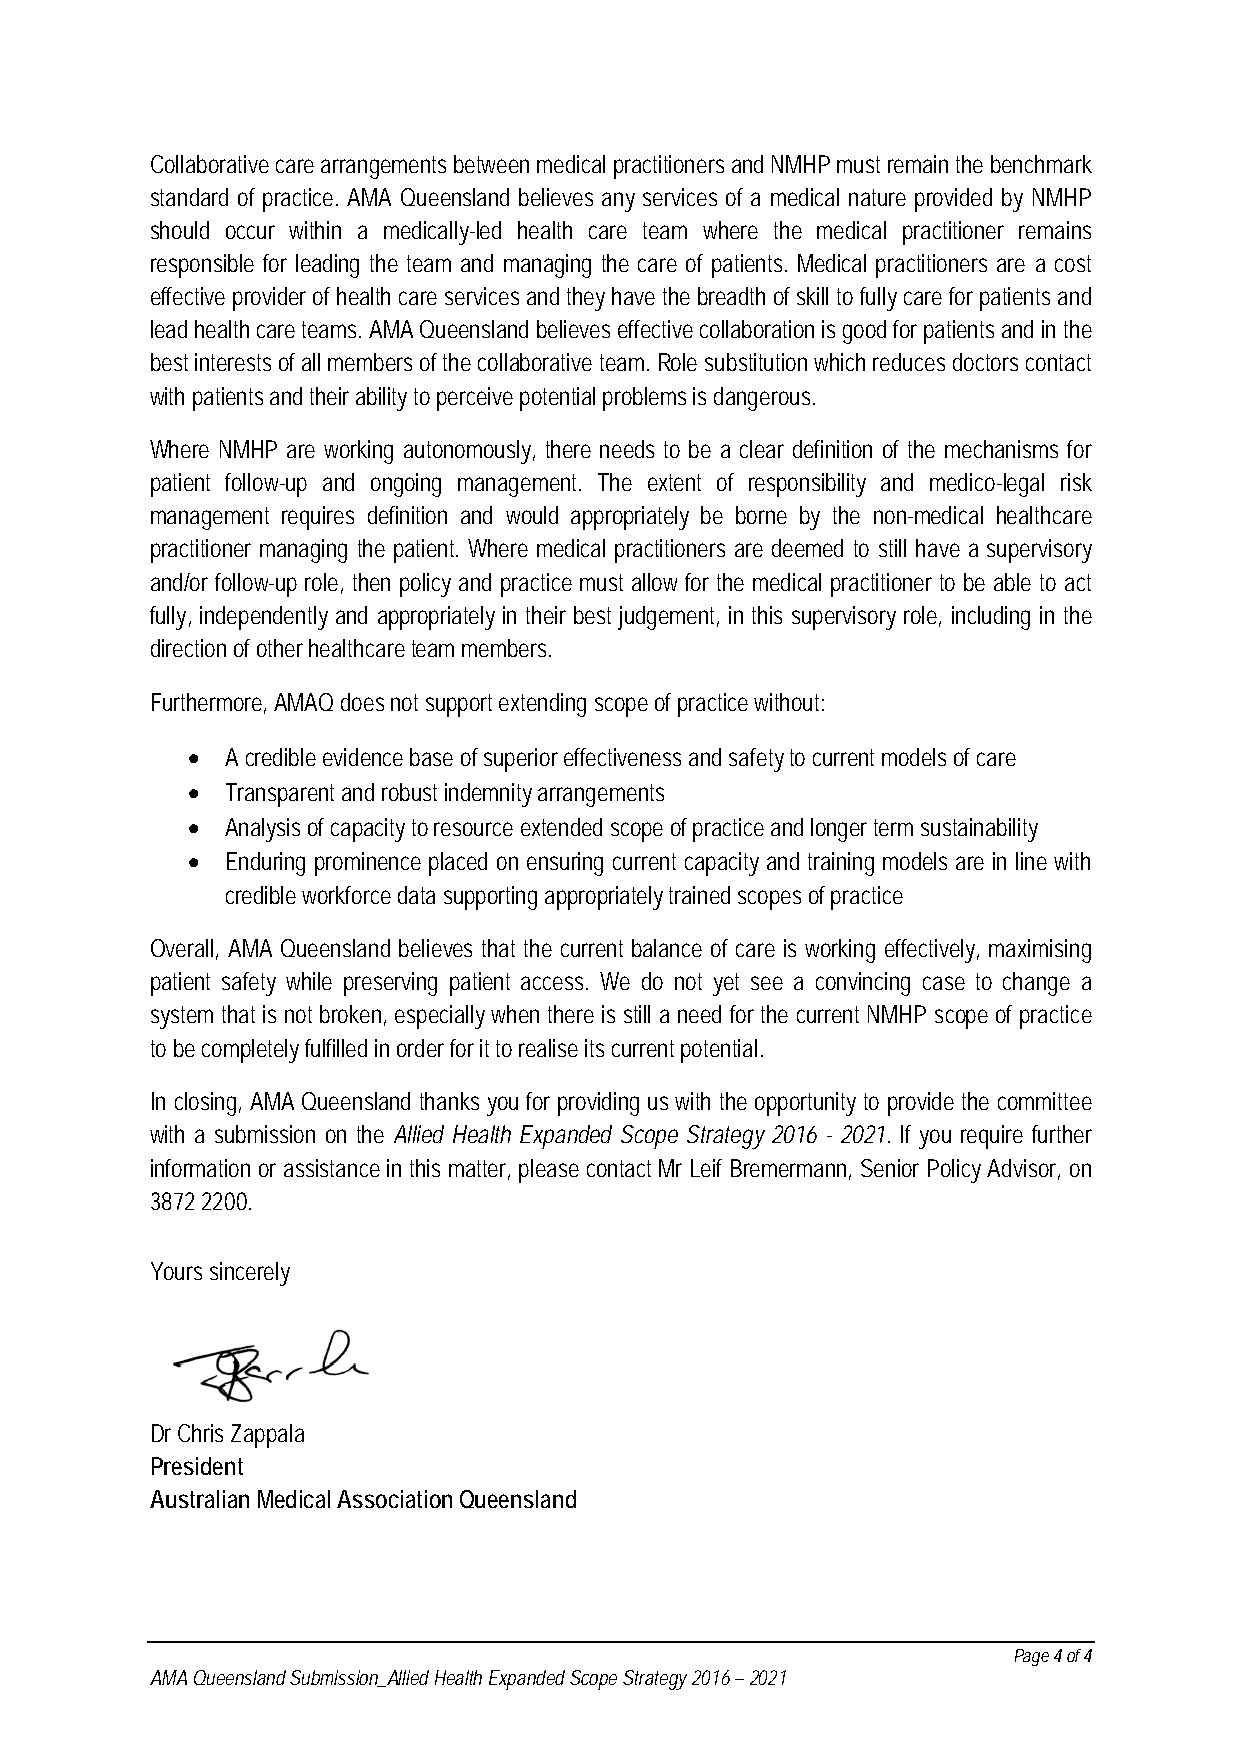  What do you see at coordinates (944, 983) in the page?
I see `case` at bounding box center [944, 983].
